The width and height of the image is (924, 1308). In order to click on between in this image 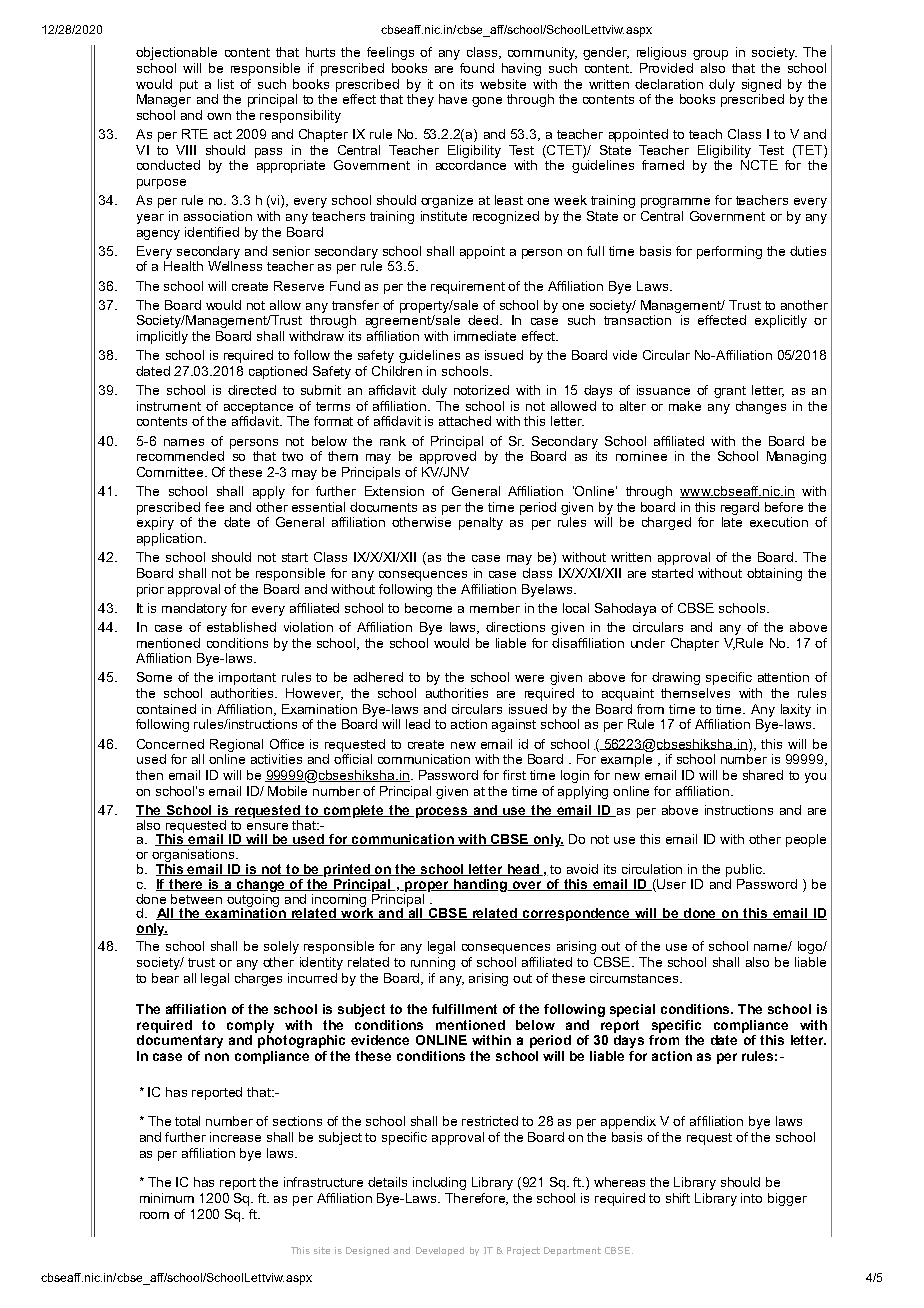, I will do `click(196, 899)`.
